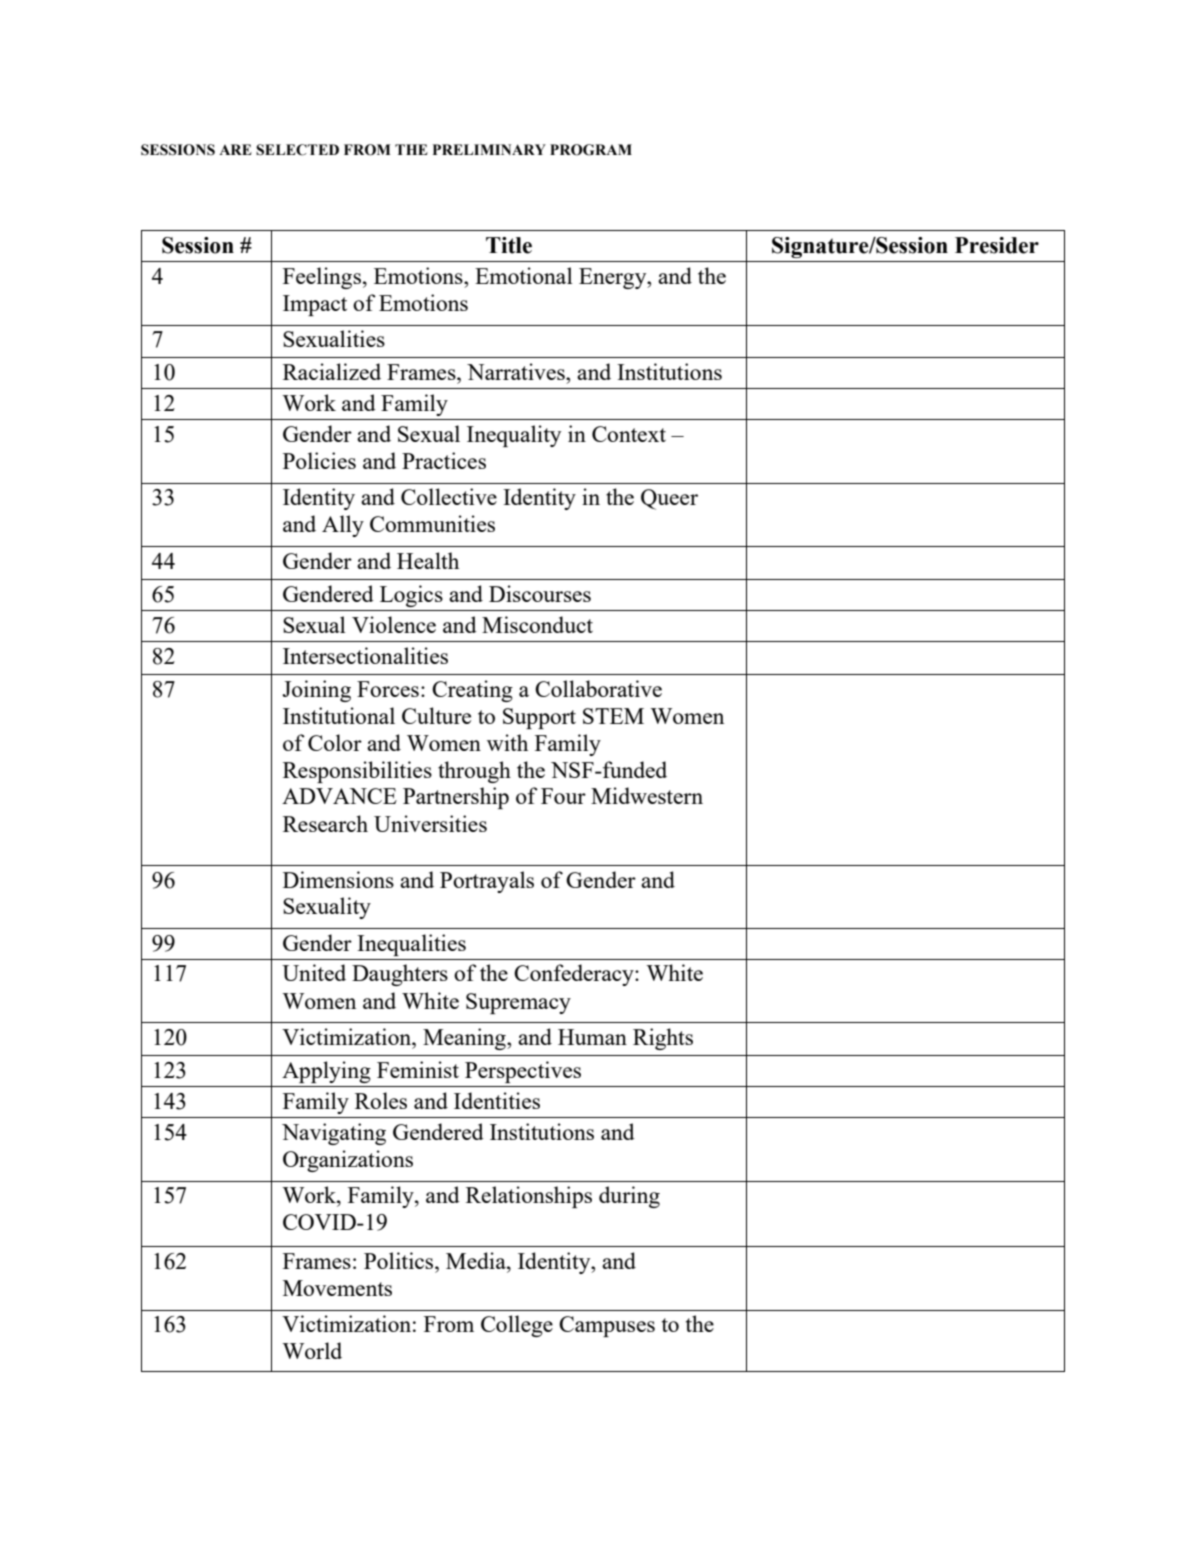 The width and height of the image is (1196, 1548). I want to click on PROGRAM, so click(591, 150).
